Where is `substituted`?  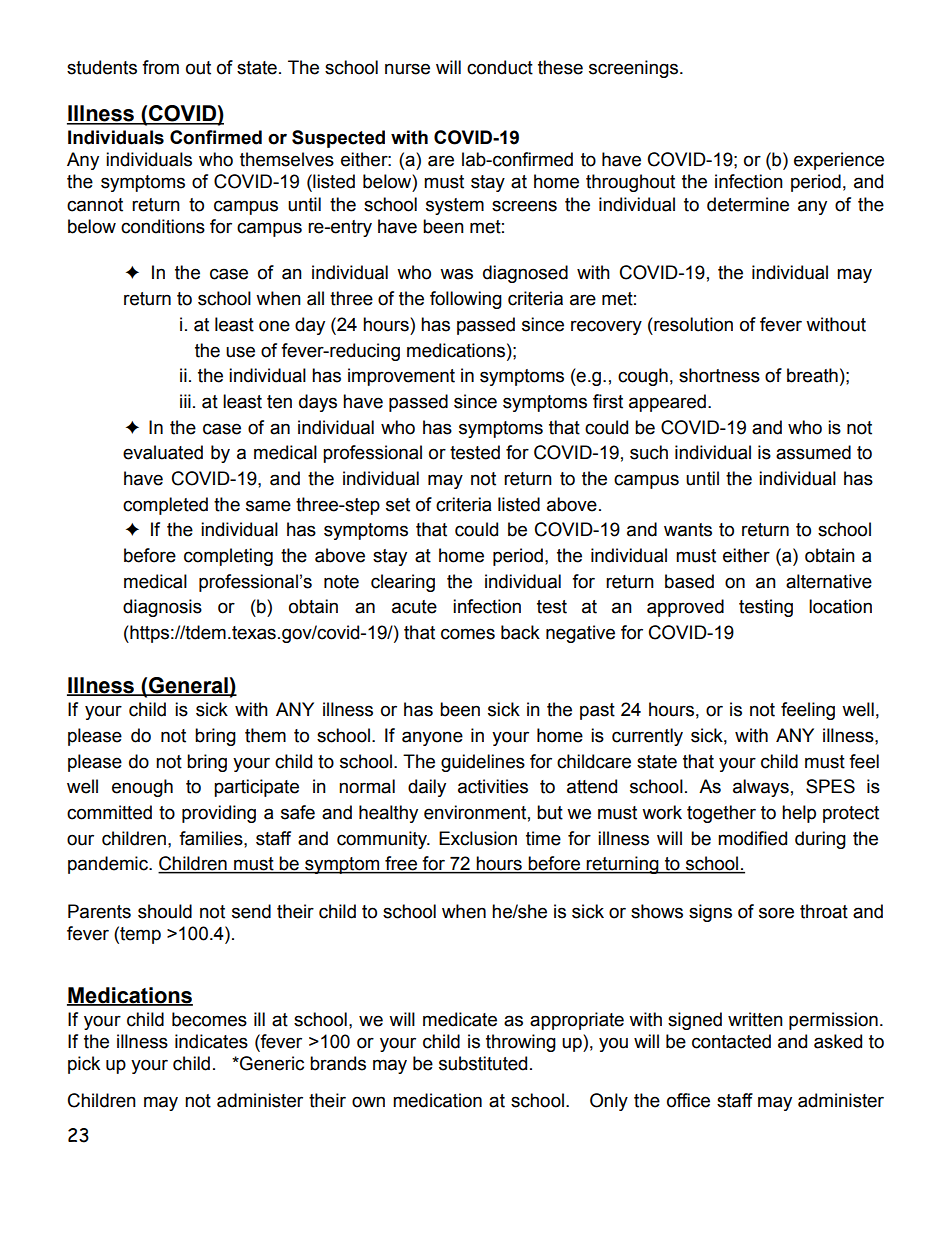
substituted is located at coordinates (483, 1063).
